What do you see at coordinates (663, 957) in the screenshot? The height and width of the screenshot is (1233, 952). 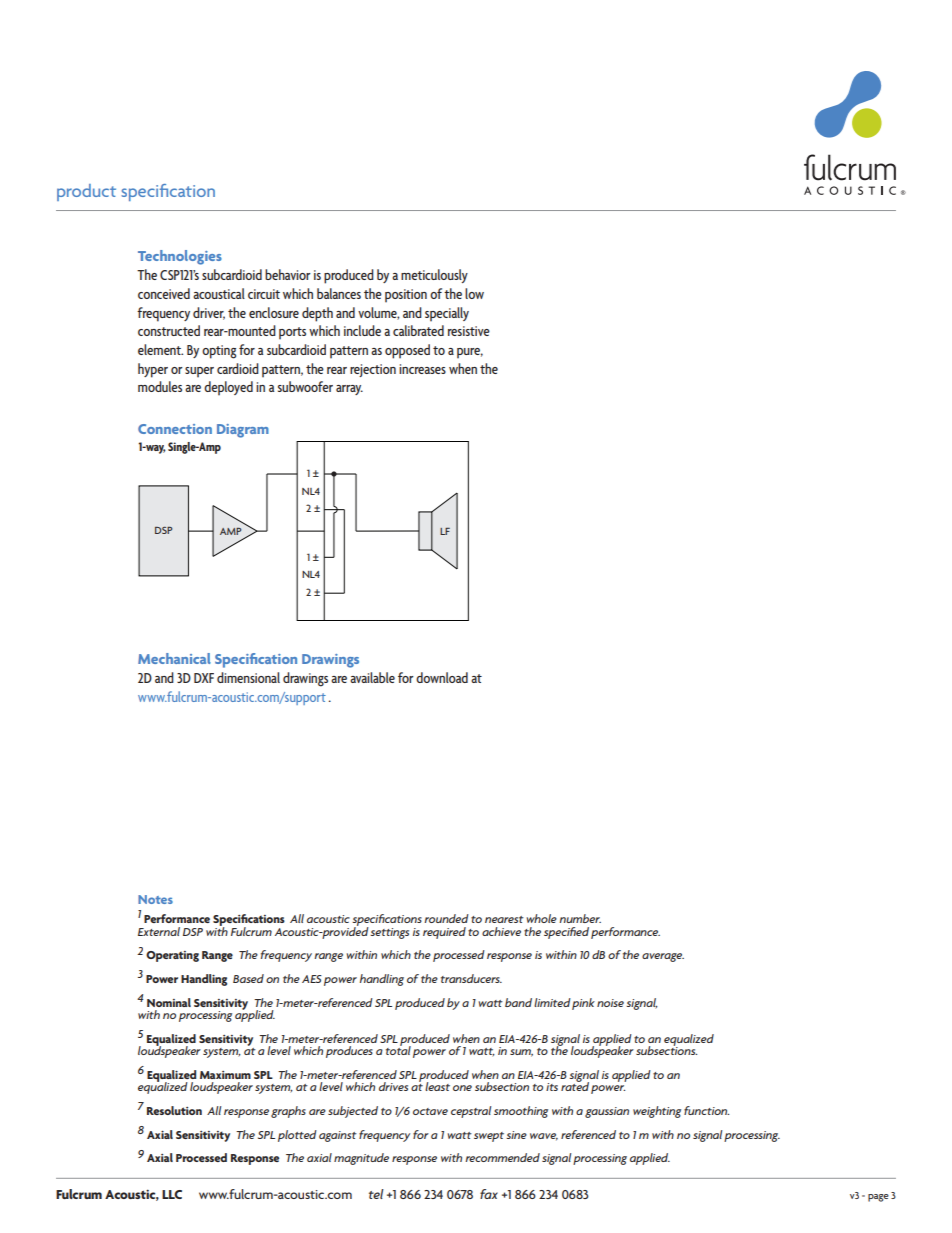 I see `average` at bounding box center [663, 957].
